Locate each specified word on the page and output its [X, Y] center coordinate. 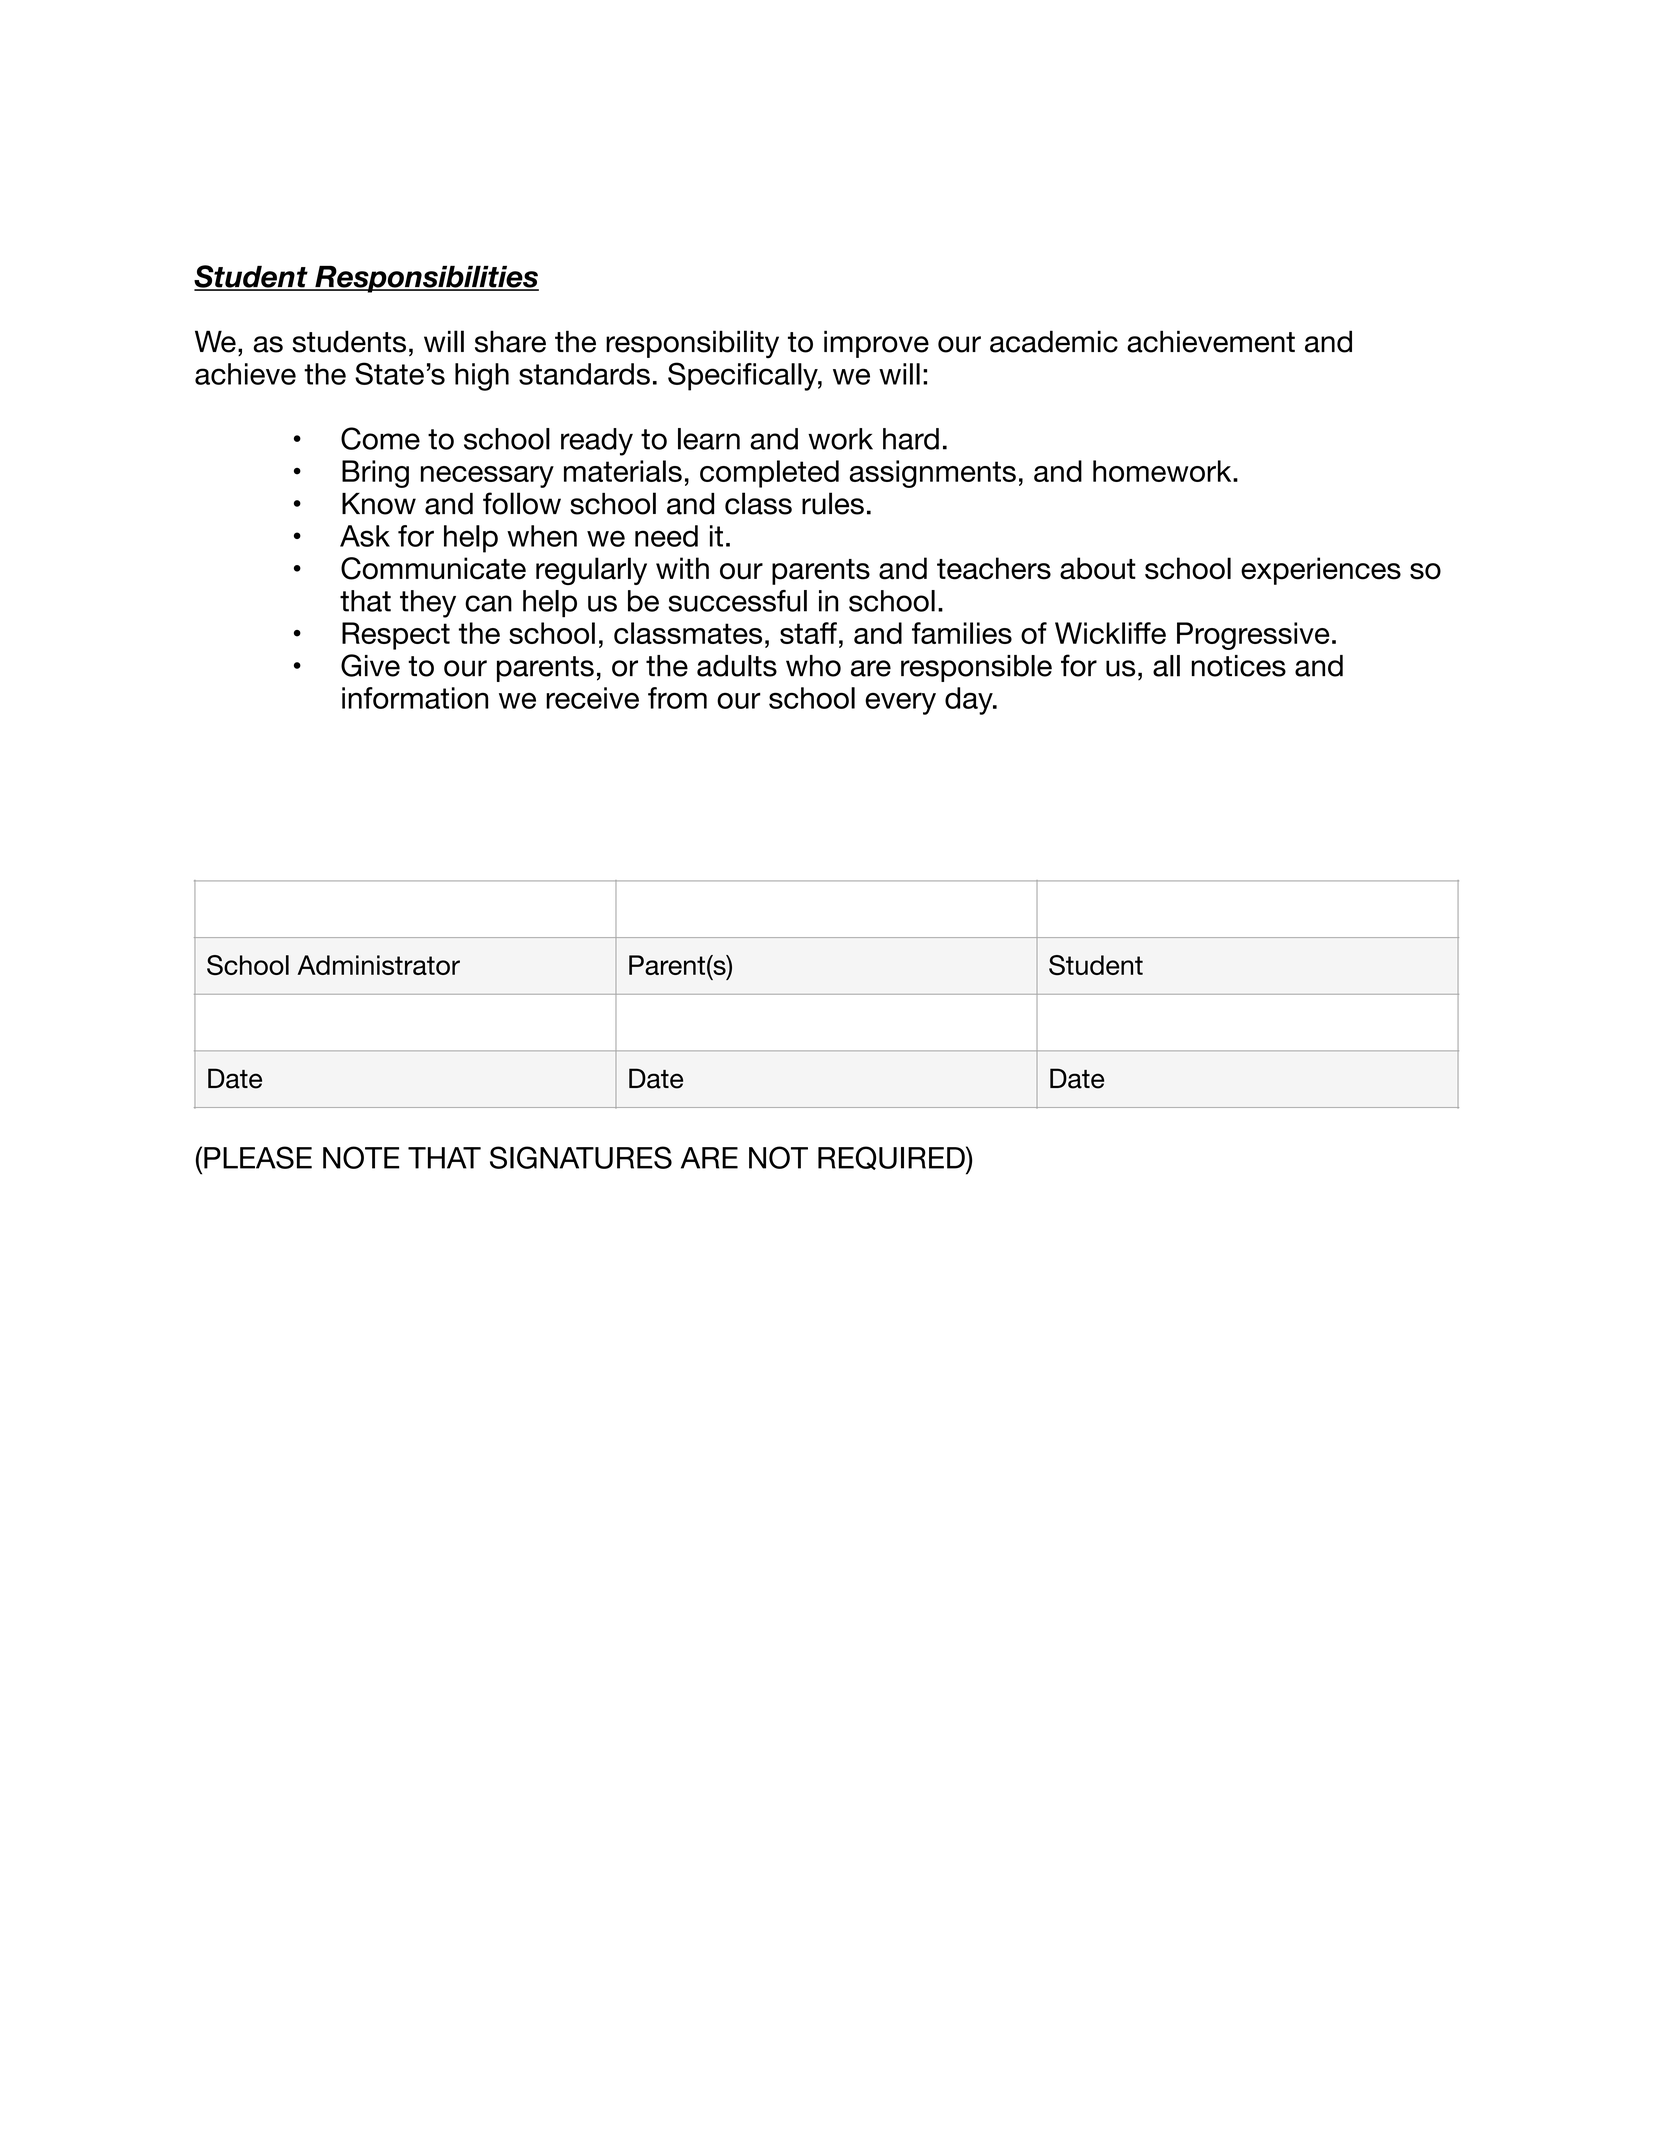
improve [876, 344]
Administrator [378, 965]
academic [1054, 341]
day [970, 701]
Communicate [433, 568]
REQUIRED [892, 1159]
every [900, 703]
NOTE [361, 1157]
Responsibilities [426, 279]
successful [738, 601]
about [1098, 568]
